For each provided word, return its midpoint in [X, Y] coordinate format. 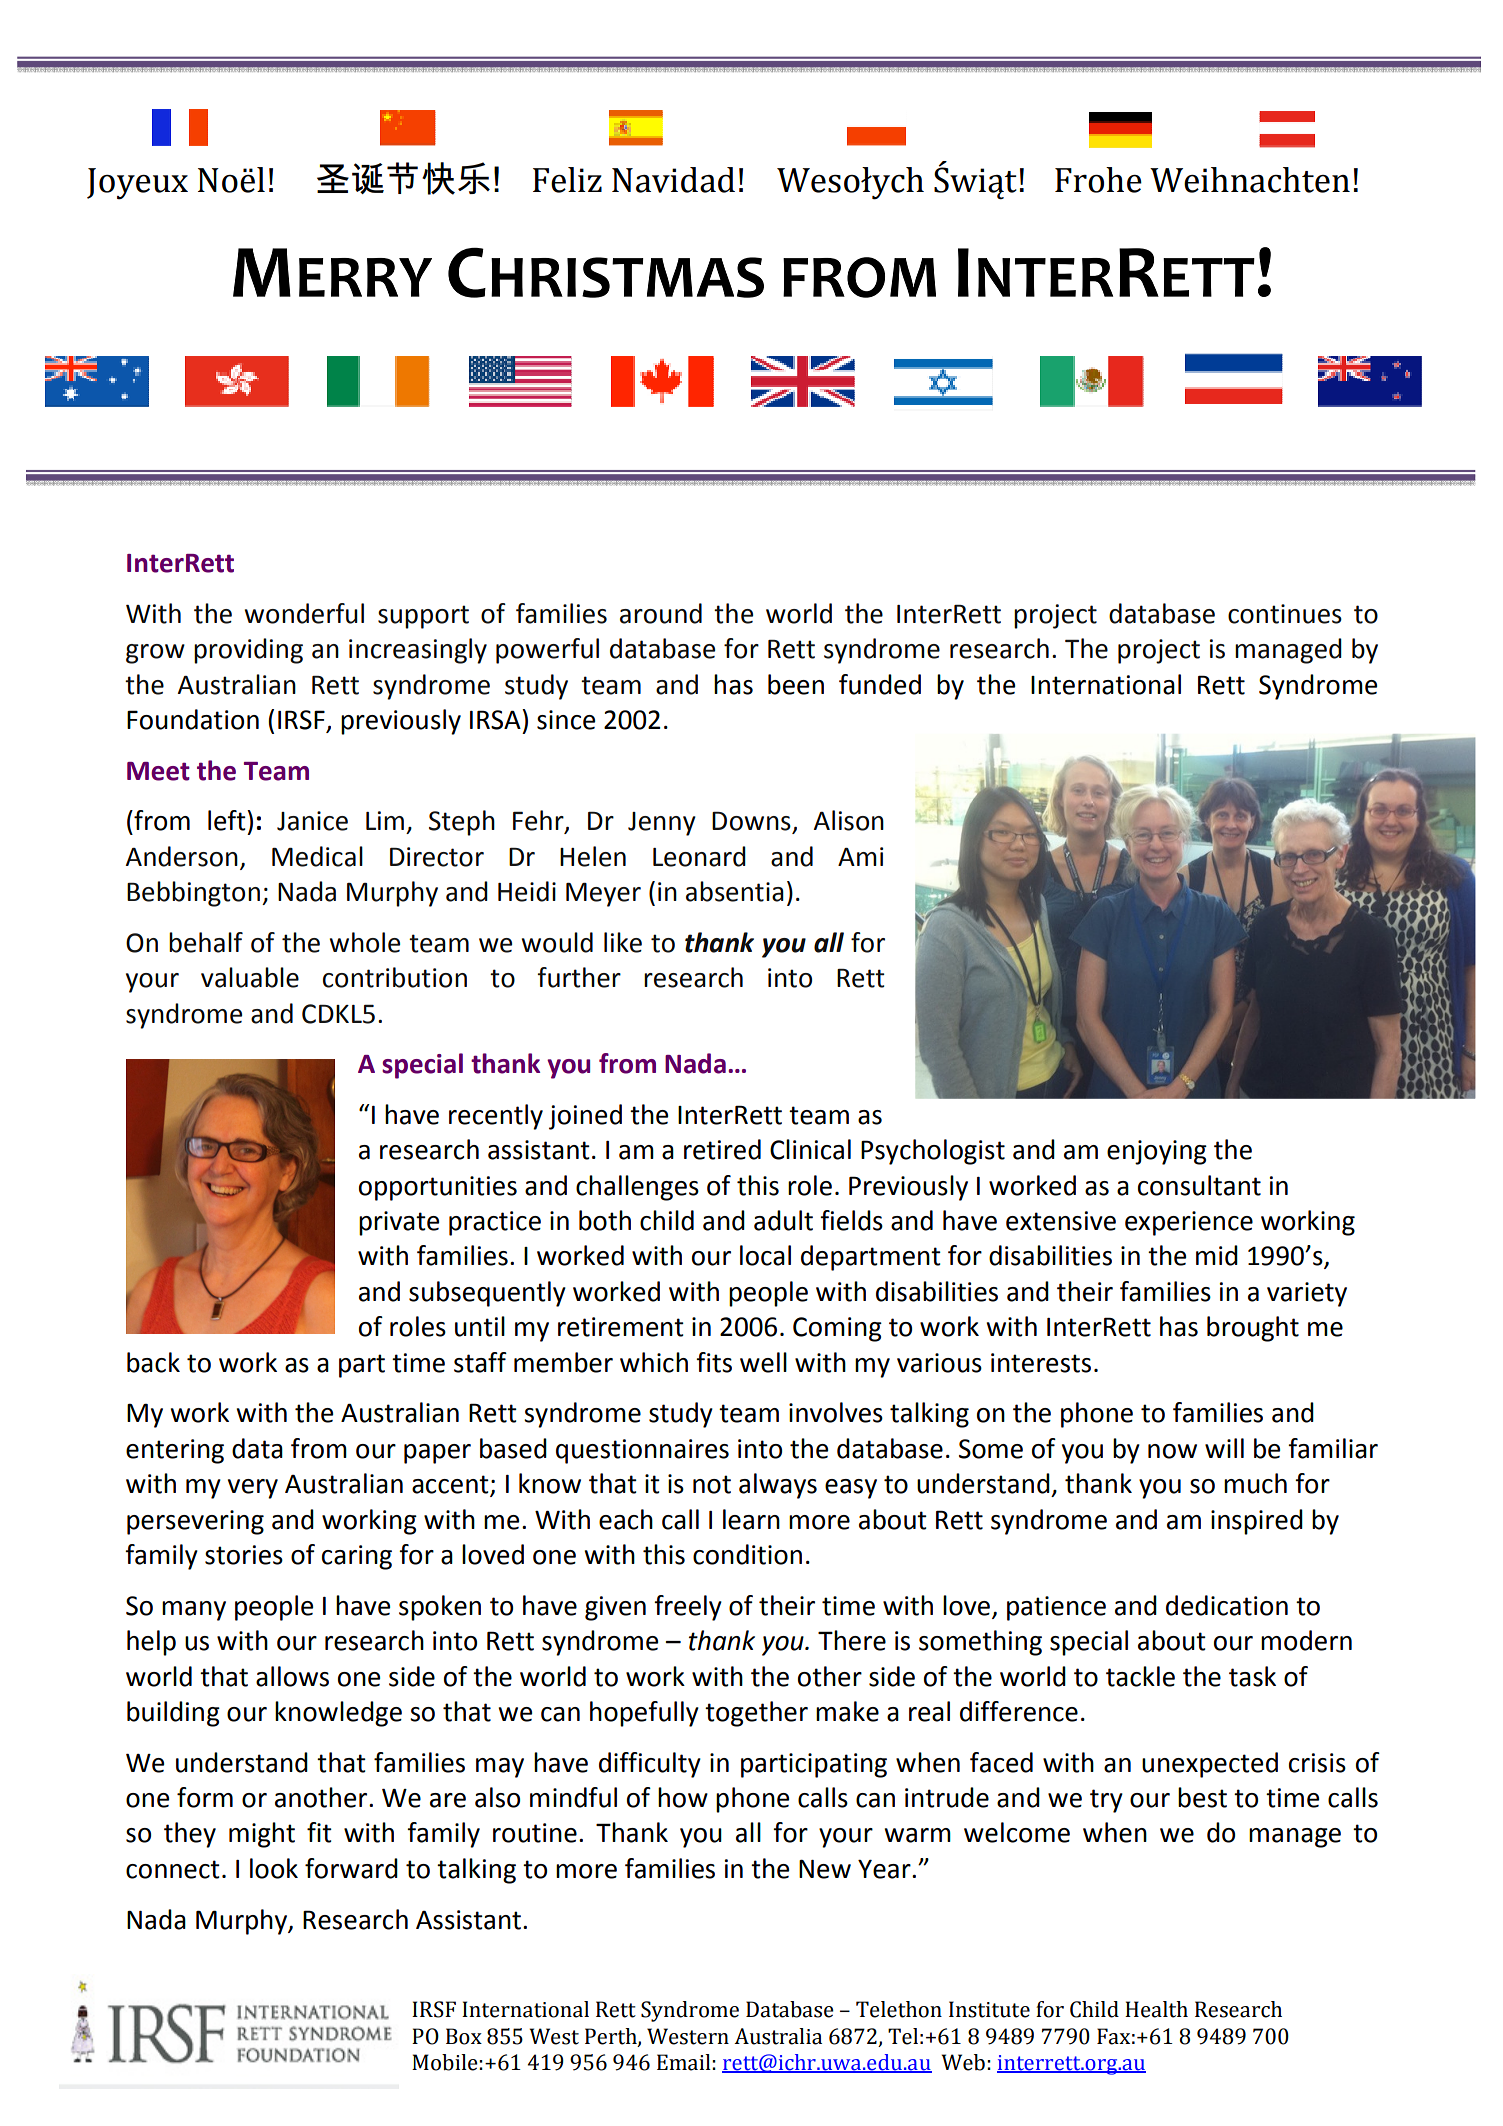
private [399, 1223]
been [796, 684]
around [661, 613]
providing [248, 651]
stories [244, 1555]
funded [880, 684]
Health [1156, 2009]
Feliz [567, 180]
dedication [1227, 1605]
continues [1285, 614]
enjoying [1157, 1152]
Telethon [899, 2009]
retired [722, 1149]
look [274, 1868]
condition [747, 1554]
